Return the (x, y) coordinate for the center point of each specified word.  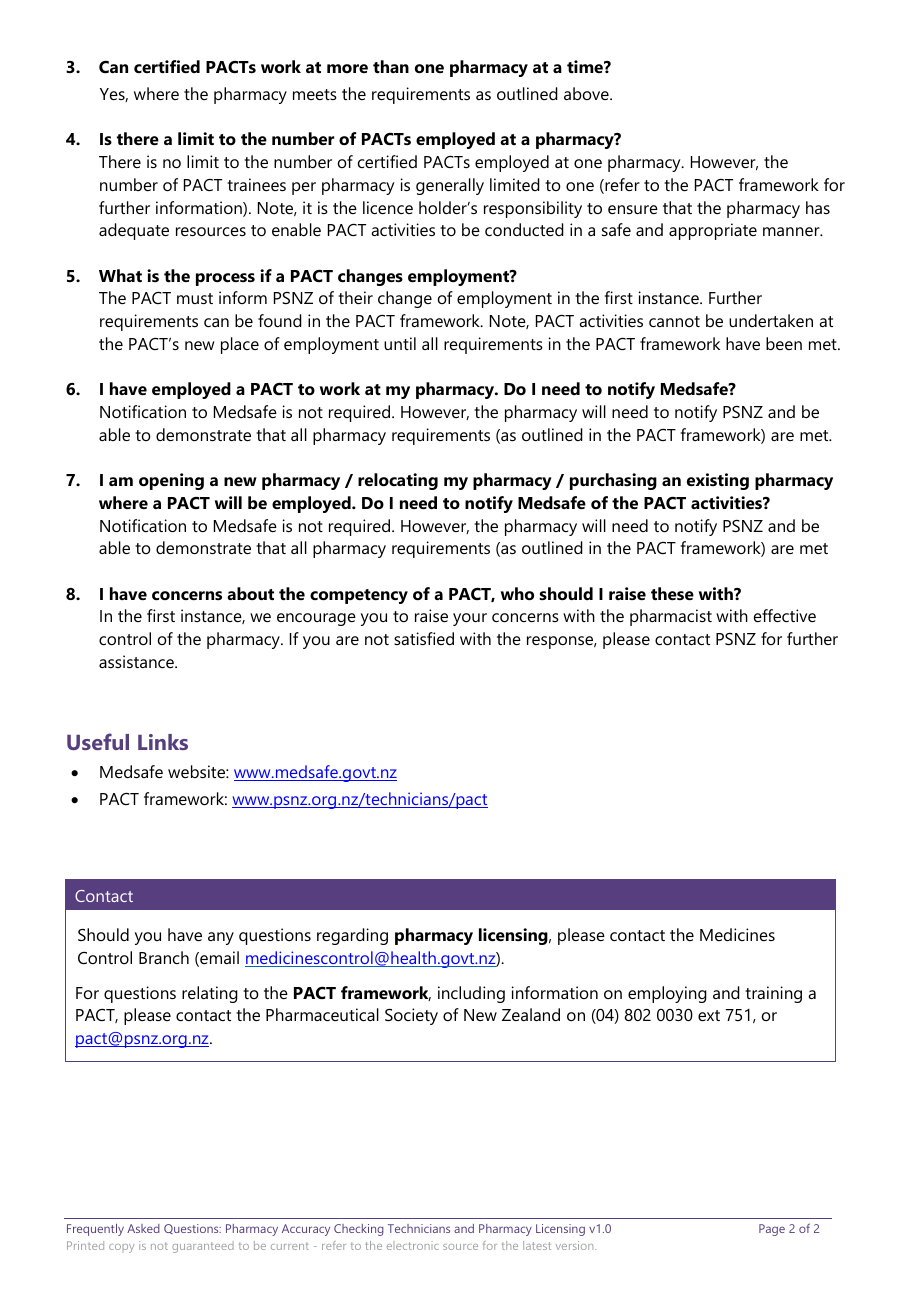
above (587, 93)
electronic (413, 1245)
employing (667, 994)
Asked (143, 1228)
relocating (398, 481)
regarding (352, 936)
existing (718, 481)
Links (163, 742)
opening (171, 481)
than (391, 66)
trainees (256, 184)
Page (772, 1230)
